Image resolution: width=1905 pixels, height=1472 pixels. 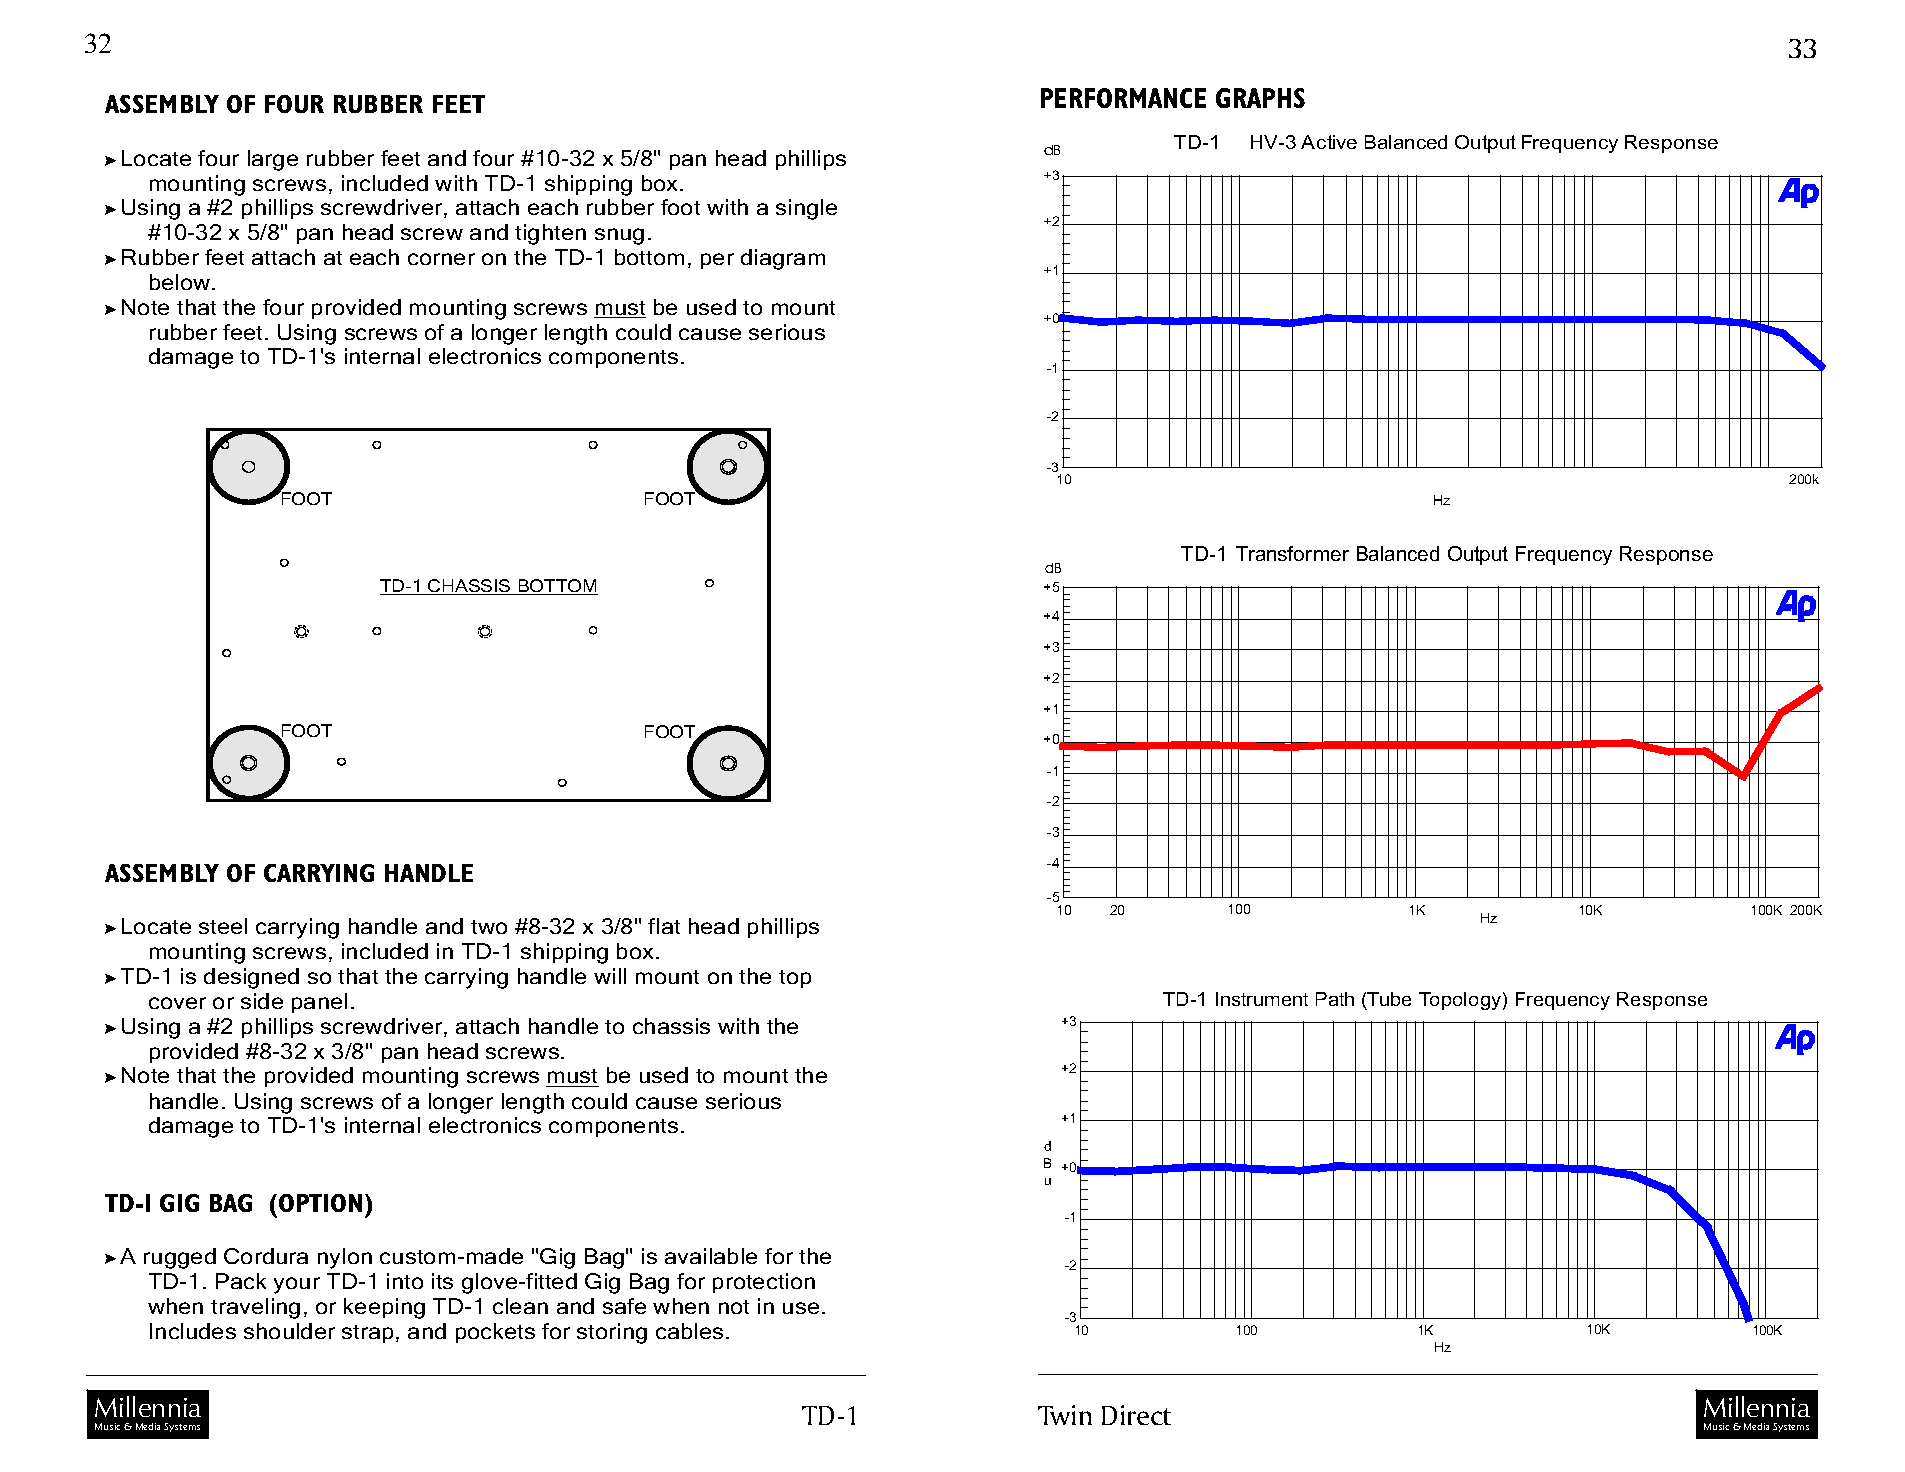 I want to click on below, so click(x=181, y=282).
